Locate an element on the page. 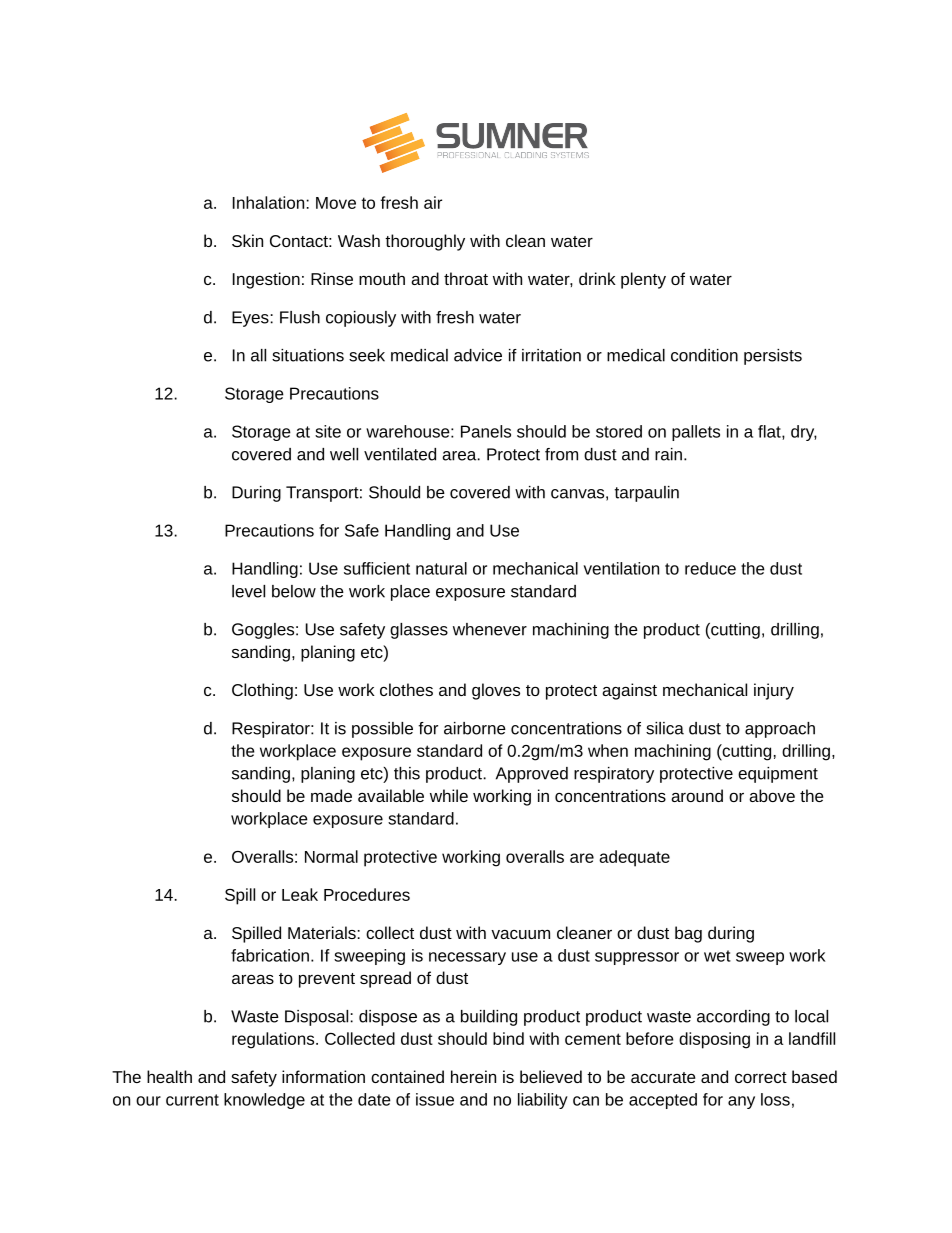 The width and height of the page is (952, 1233). herein is located at coordinates (473, 1076).
